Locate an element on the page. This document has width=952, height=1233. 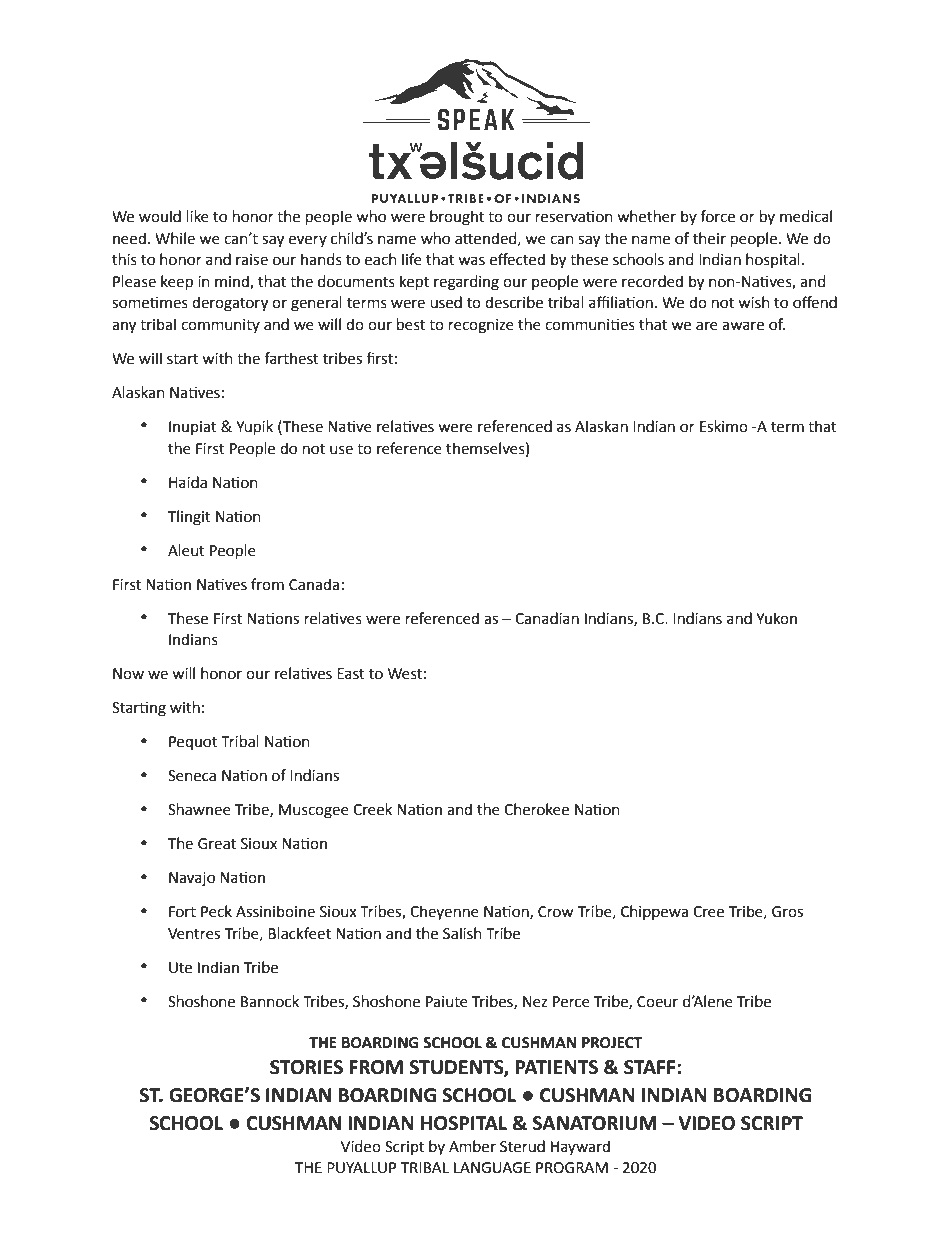
Salish is located at coordinates (462, 933).
